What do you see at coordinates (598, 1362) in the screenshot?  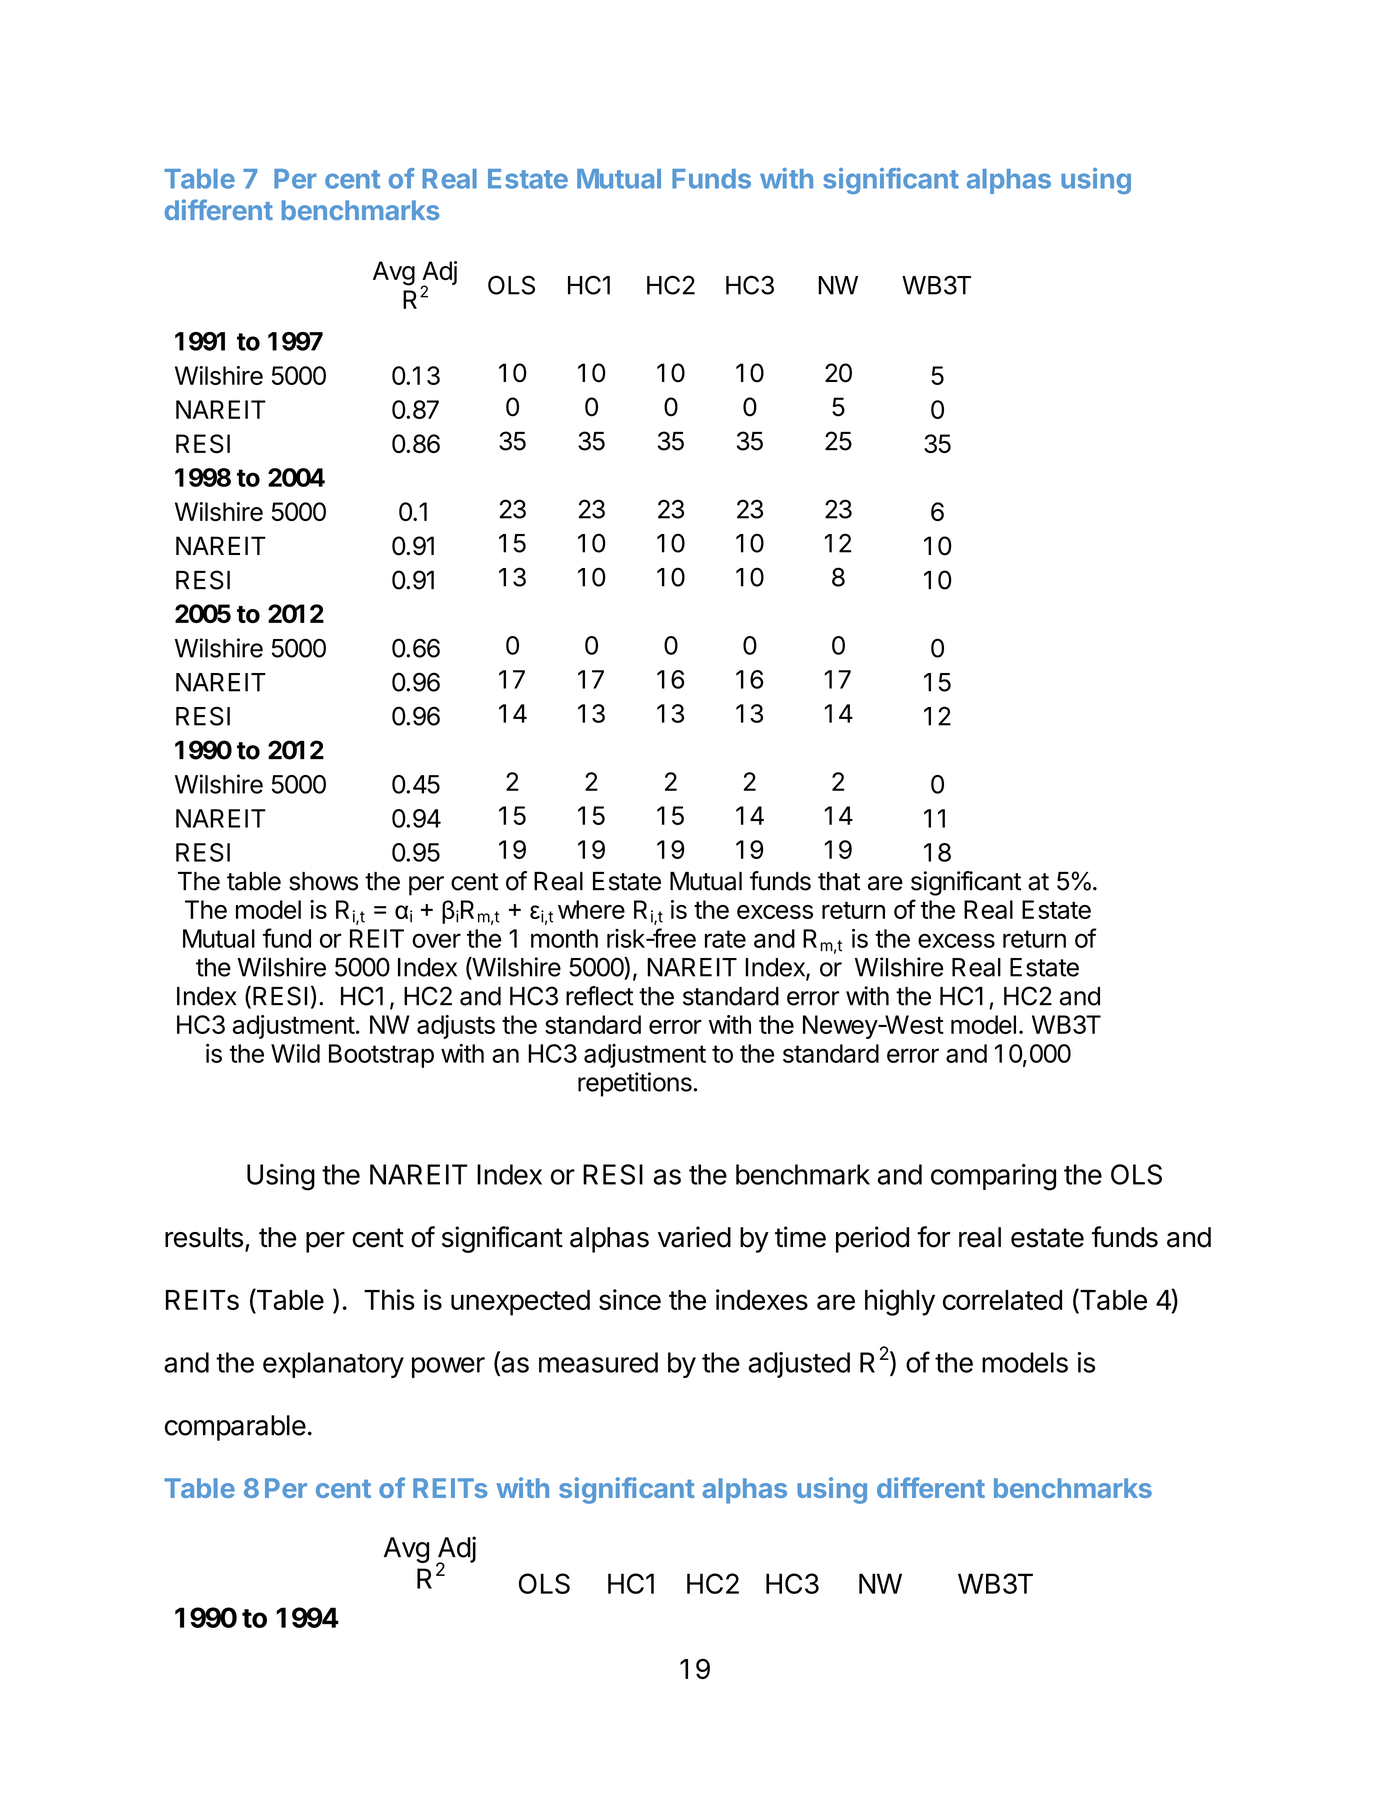 I see `measured` at bounding box center [598, 1362].
